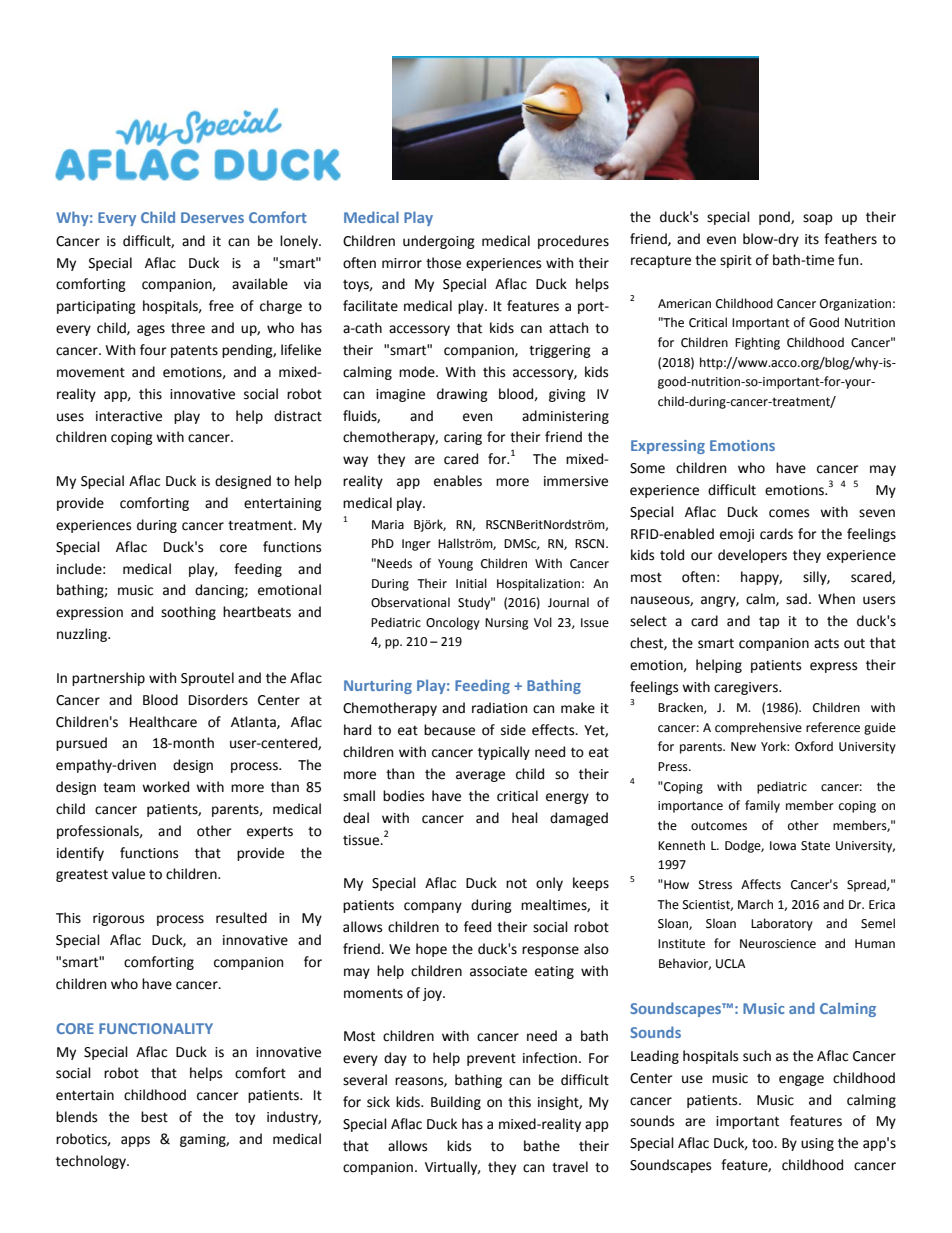  What do you see at coordinates (812, 239) in the screenshot?
I see `its` at bounding box center [812, 239].
